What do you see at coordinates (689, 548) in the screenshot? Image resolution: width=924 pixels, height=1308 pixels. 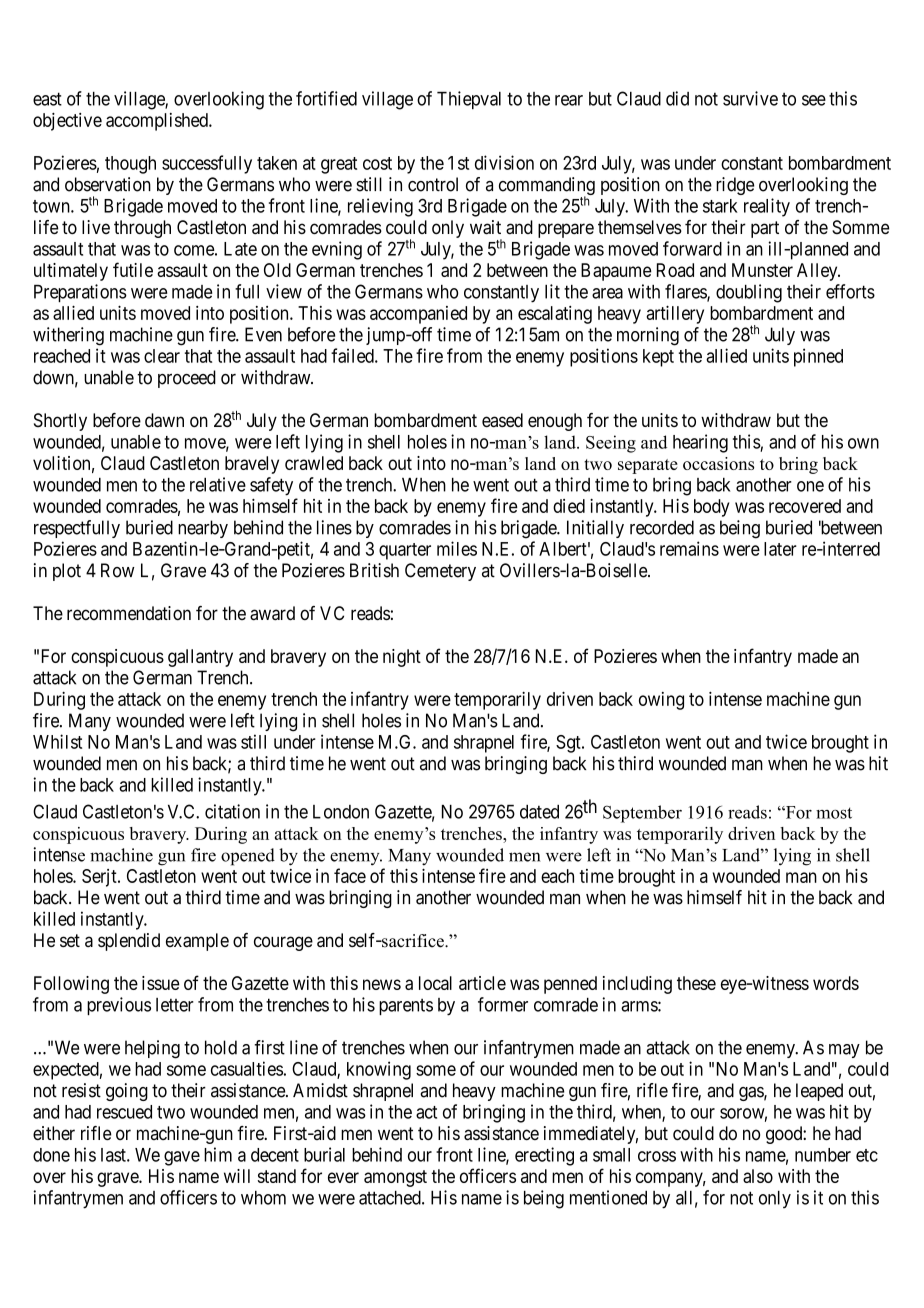 I see `remains` at bounding box center [689, 548].
